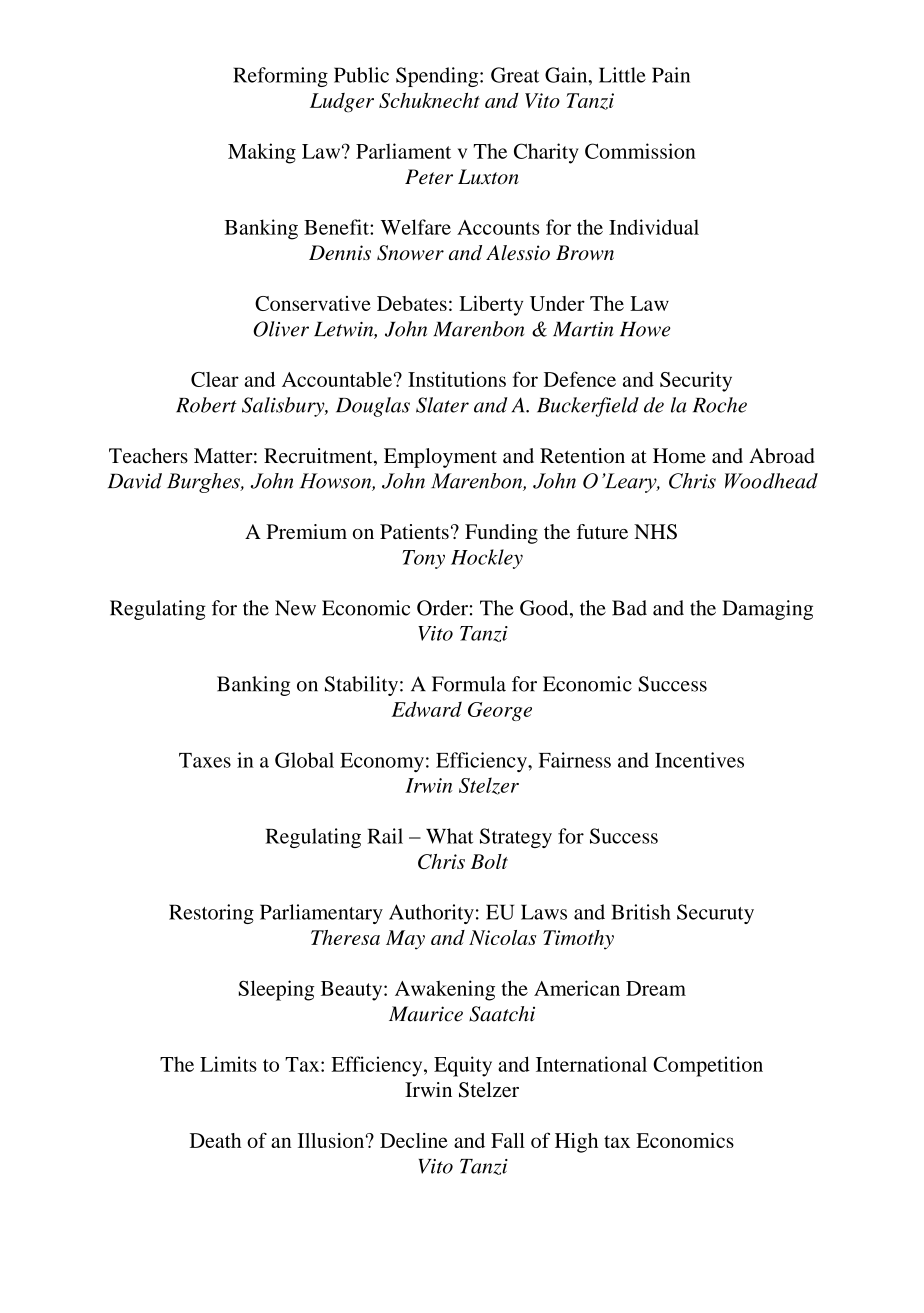 Image resolution: width=924 pixels, height=1313 pixels. I want to click on What, so click(449, 836).
